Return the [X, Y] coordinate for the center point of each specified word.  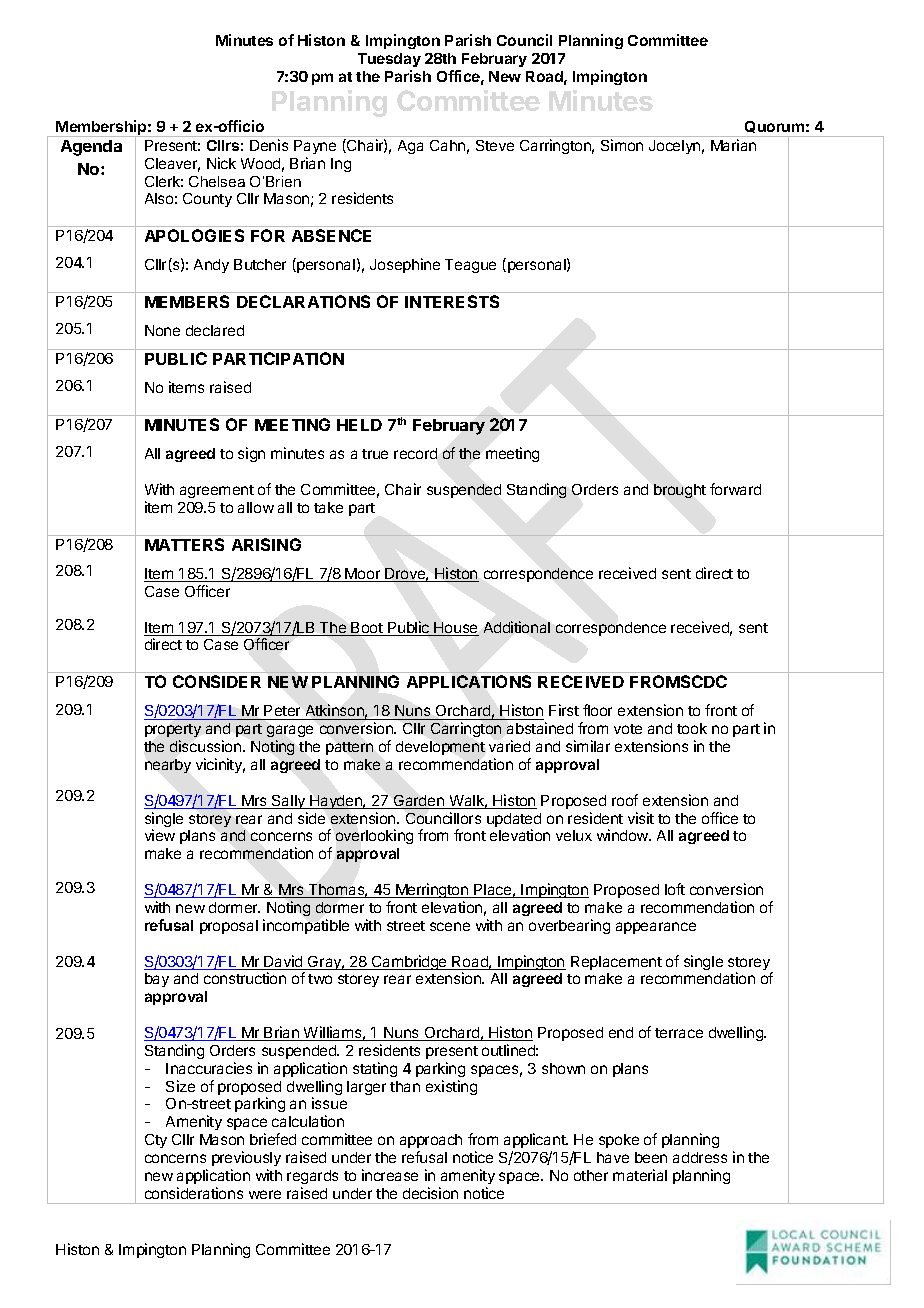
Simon [622, 145]
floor [597, 710]
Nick [221, 163]
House [455, 629]
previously [246, 1158]
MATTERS [184, 544]
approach [431, 1141]
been [651, 1157]
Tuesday [389, 60]
